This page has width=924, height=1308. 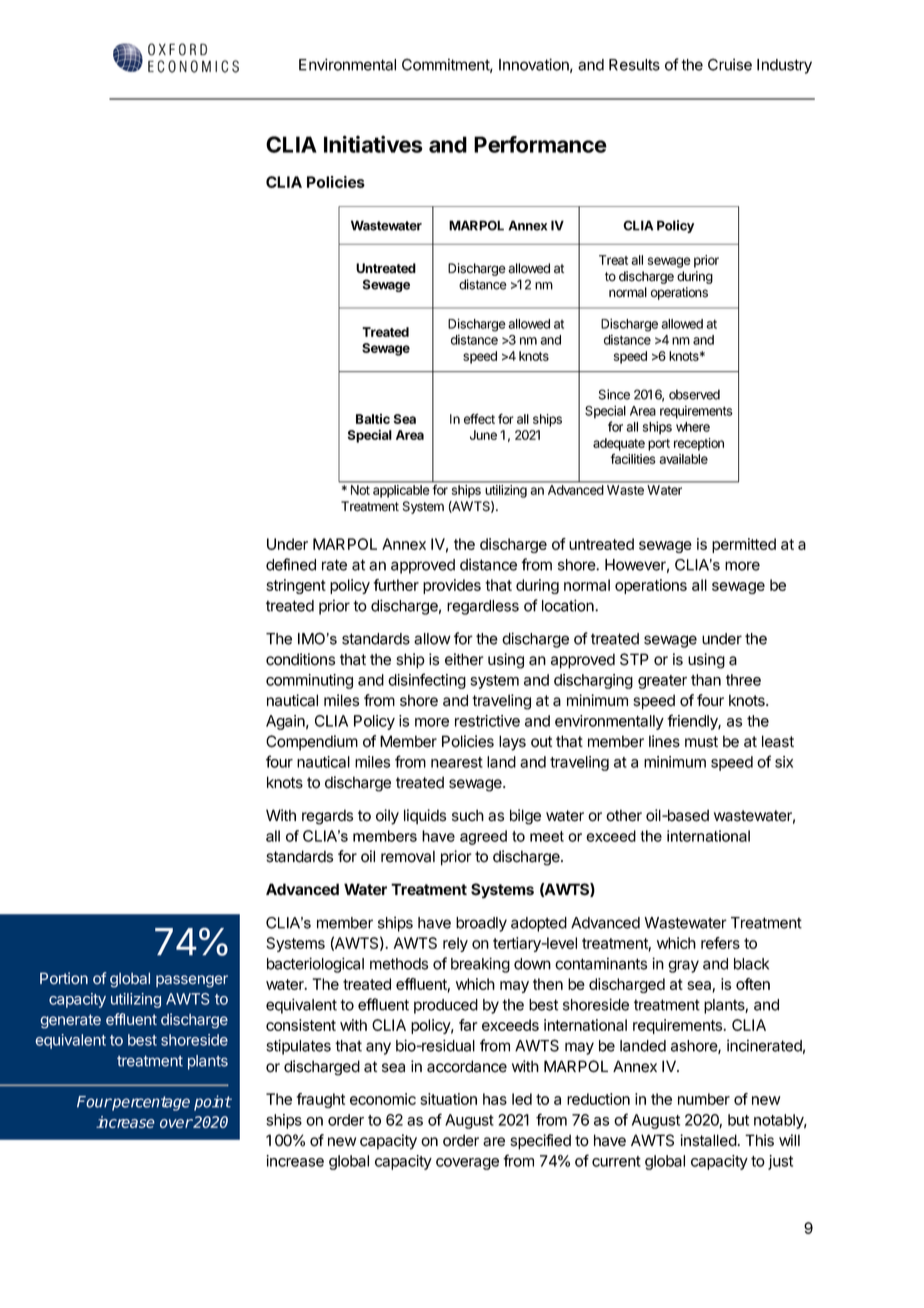 I want to click on Initiatives, so click(x=373, y=144).
